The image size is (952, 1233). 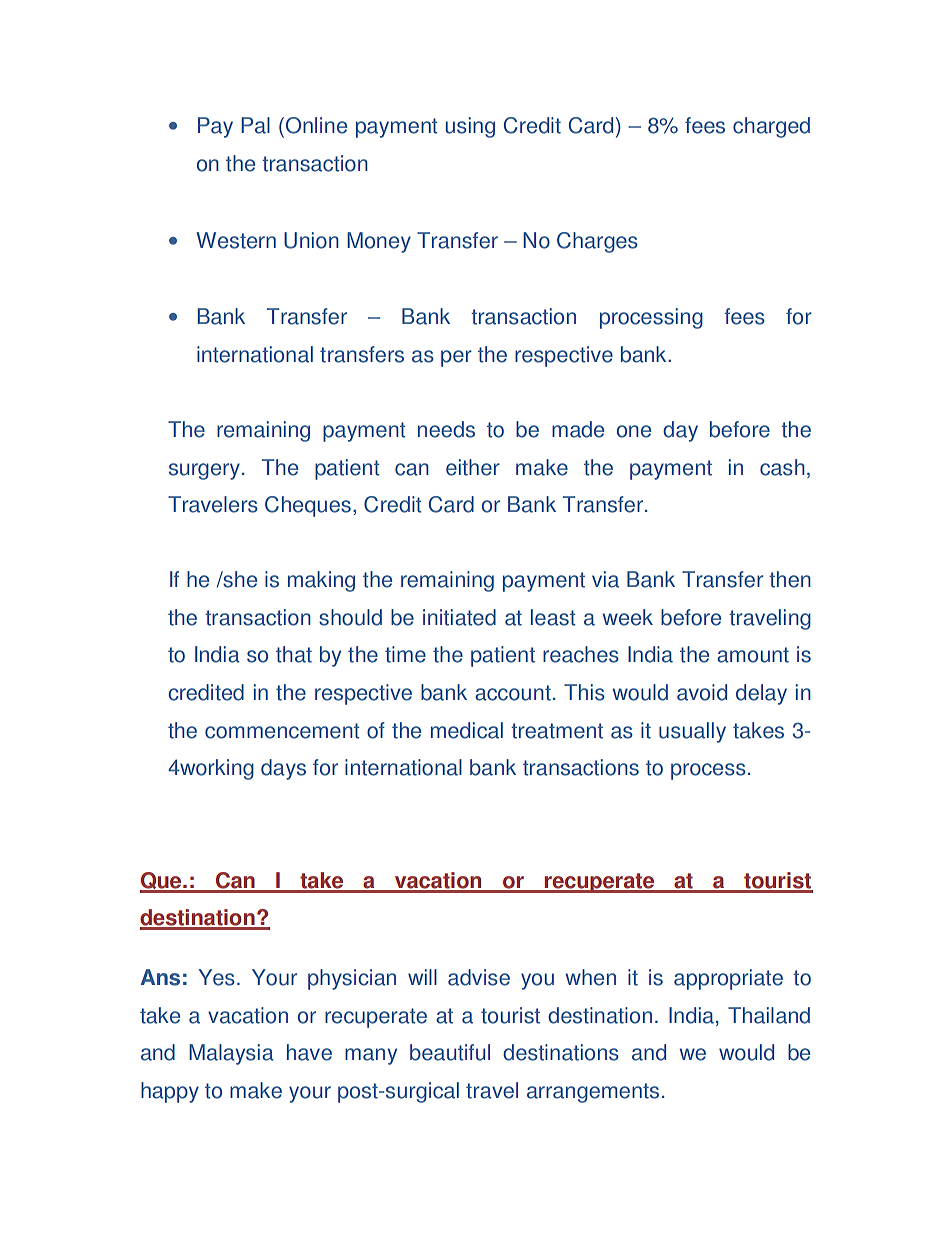 What do you see at coordinates (204, 471) in the image?
I see `surgery` at bounding box center [204, 471].
